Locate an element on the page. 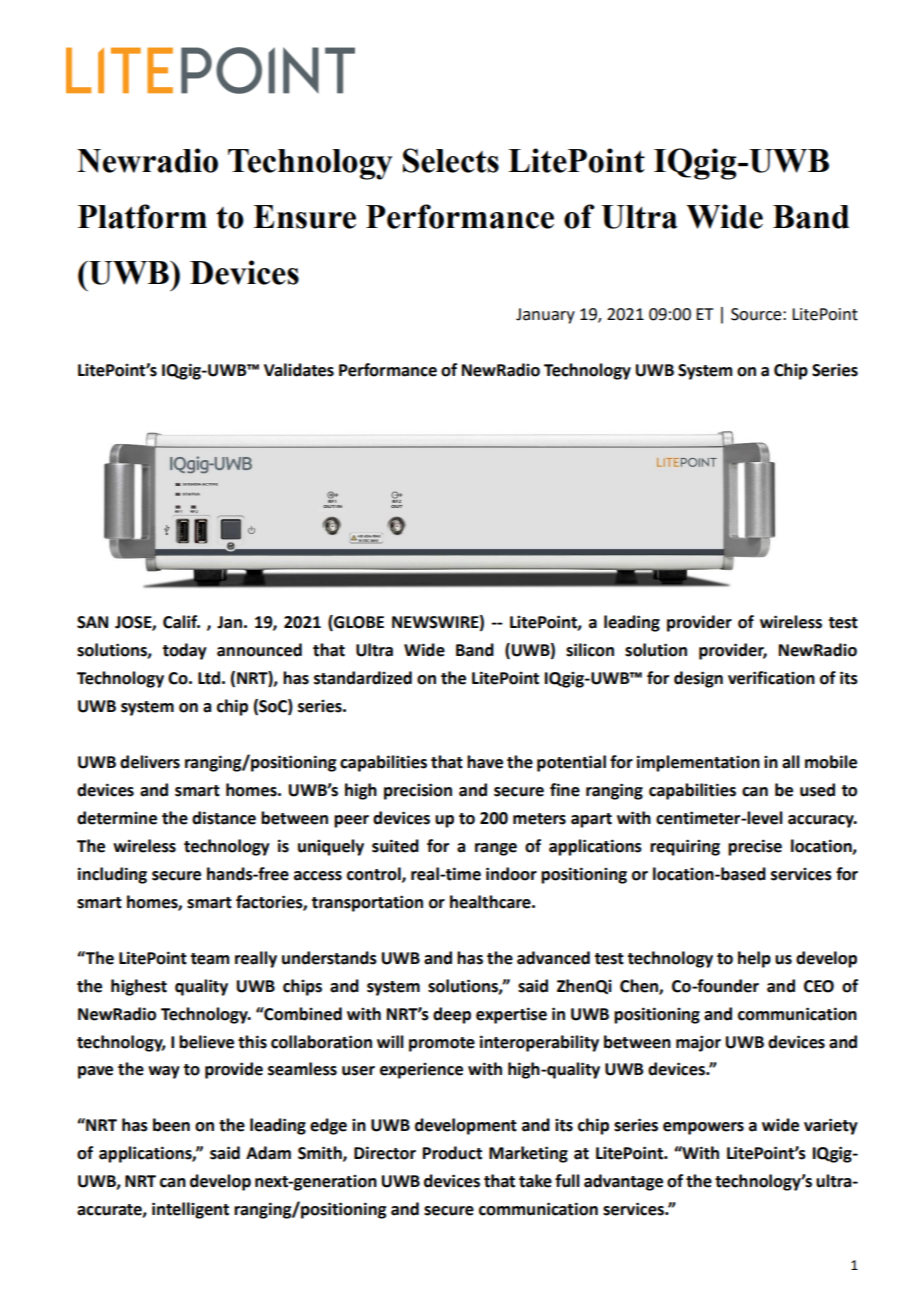  Platform is located at coordinates (142, 216).
